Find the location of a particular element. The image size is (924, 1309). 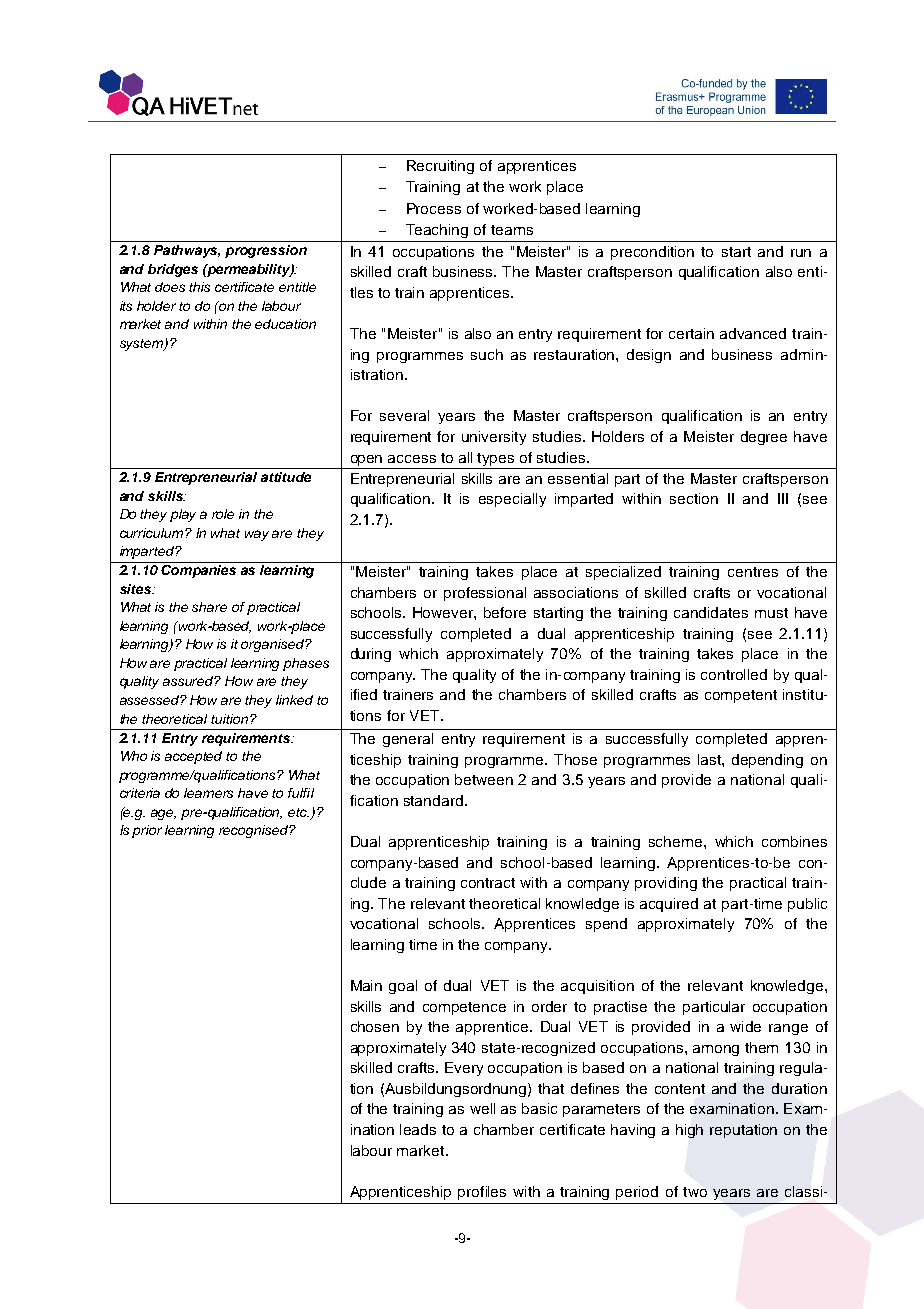

contract is located at coordinates (488, 883).
